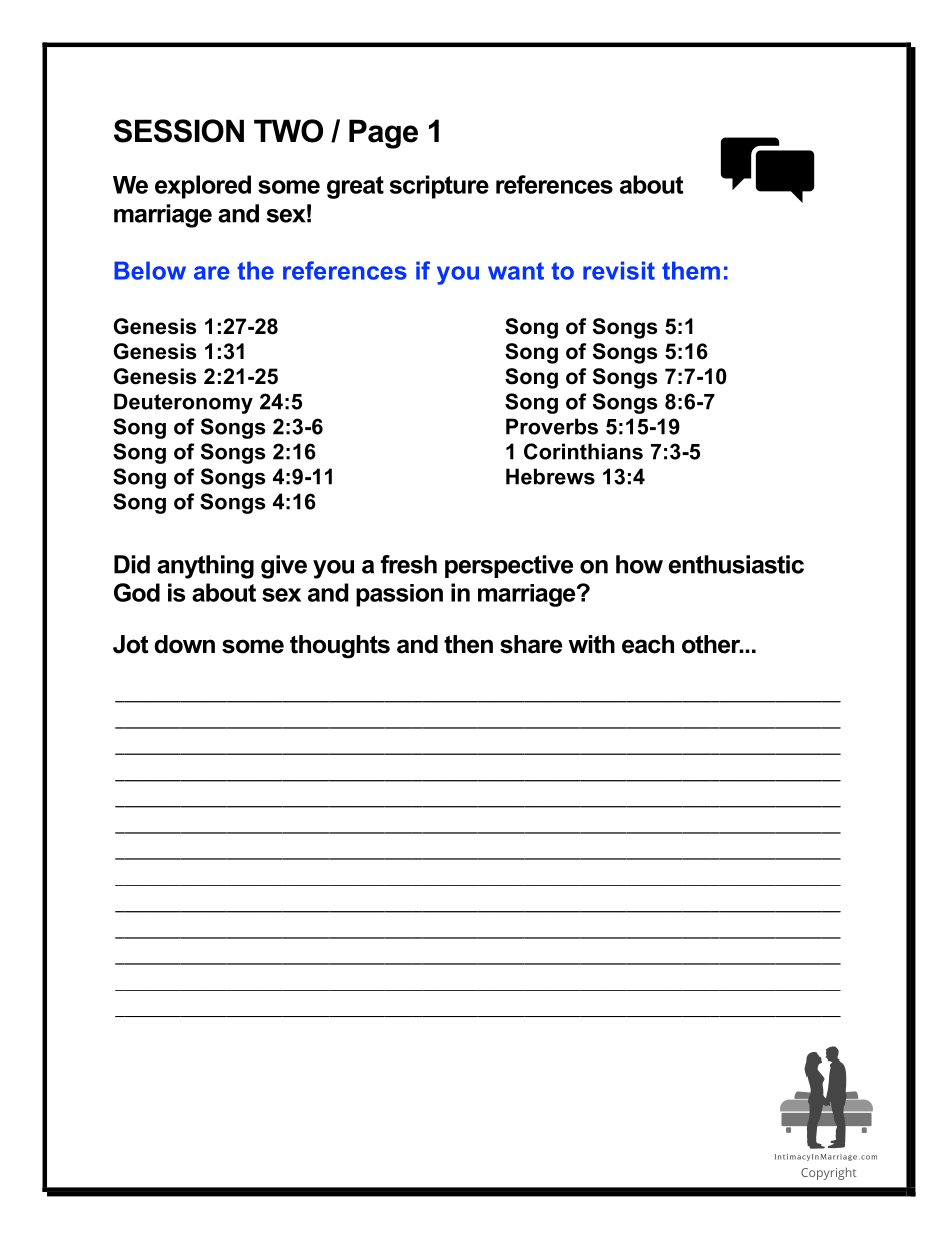 The image size is (952, 1233). Describe the element at coordinates (648, 644) in the page. I see `each` at that location.
